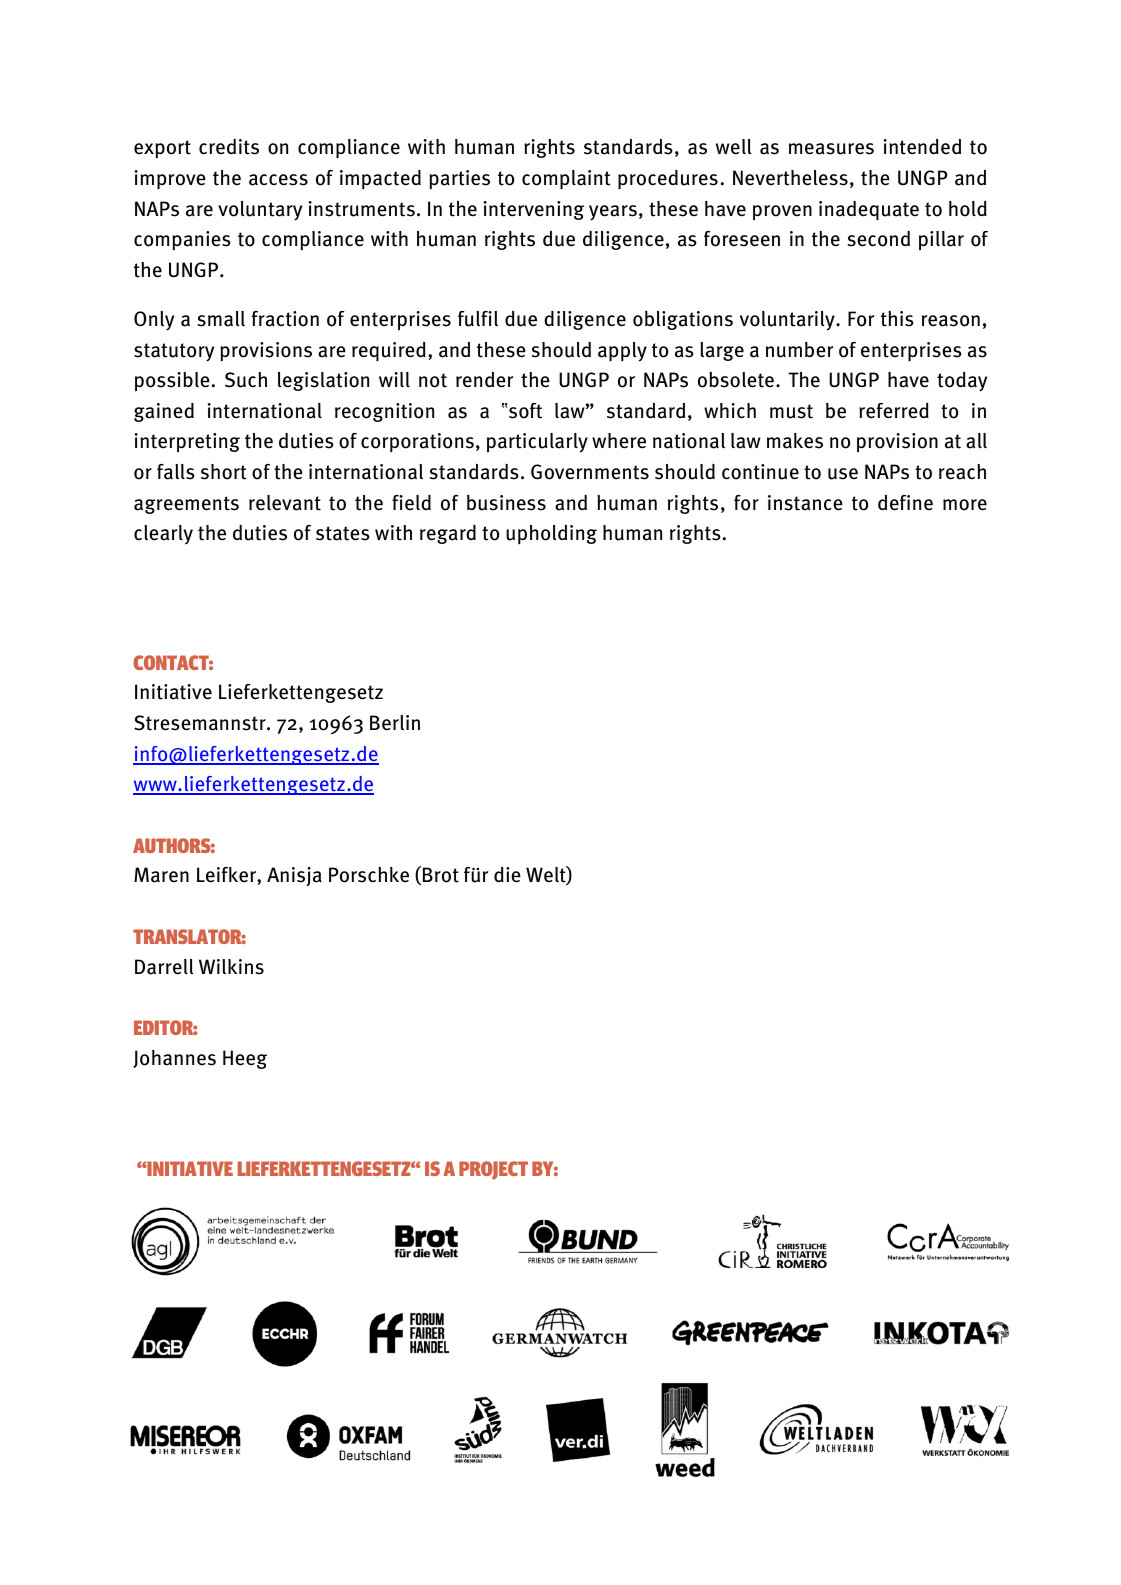 The image size is (1121, 1585). Describe the element at coordinates (905, 502) in the screenshot. I see `define` at that location.
